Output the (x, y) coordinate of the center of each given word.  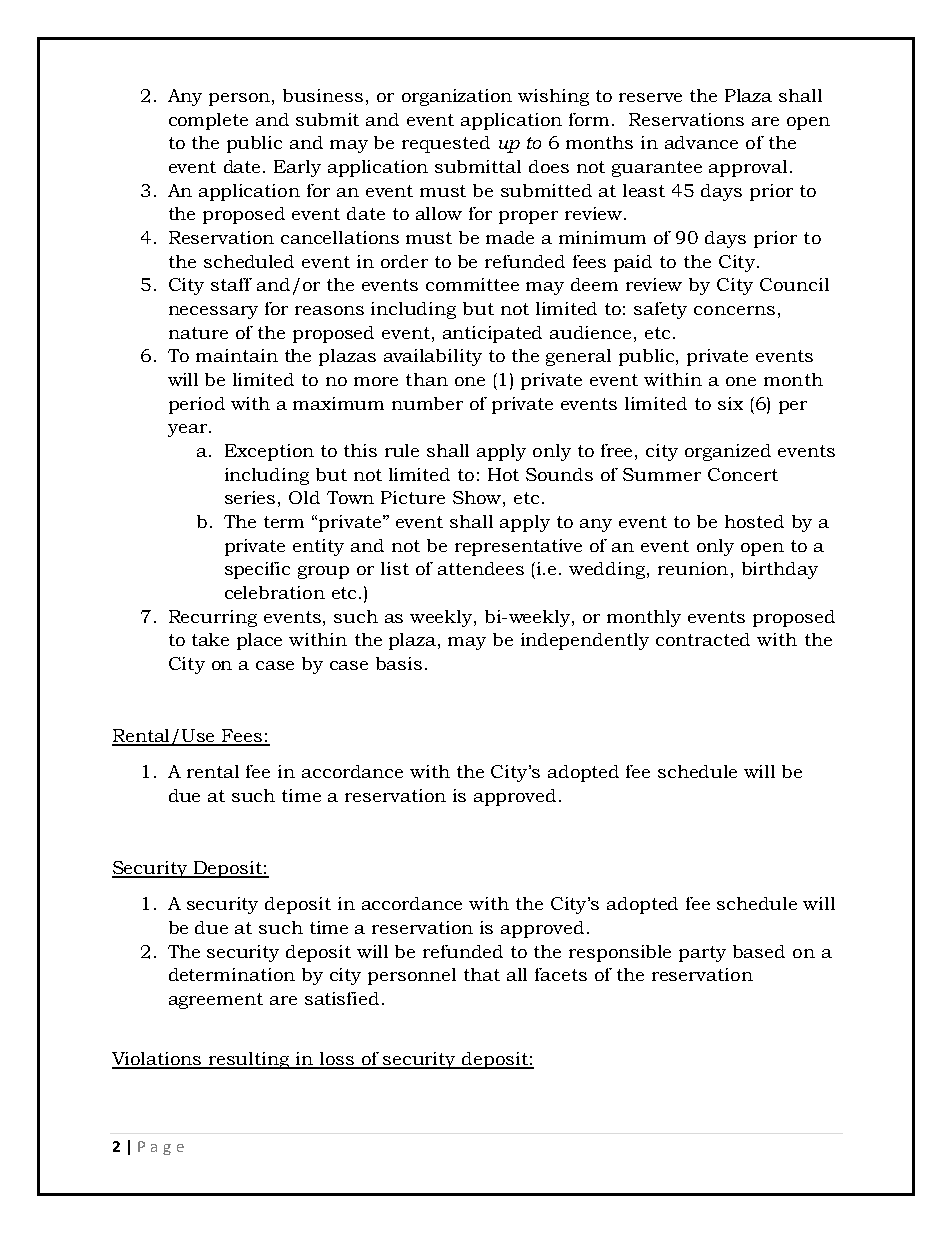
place (259, 641)
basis (399, 663)
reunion (693, 568)
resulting (249, 1060)
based (759, 951)
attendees (481, 568)
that (482, 974)
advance (701, 142)
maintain (237, 355)
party (702, 954)
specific (257, 570)
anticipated (492, 334)
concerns (734, 310)
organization (457, 97)
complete (208, 121)
